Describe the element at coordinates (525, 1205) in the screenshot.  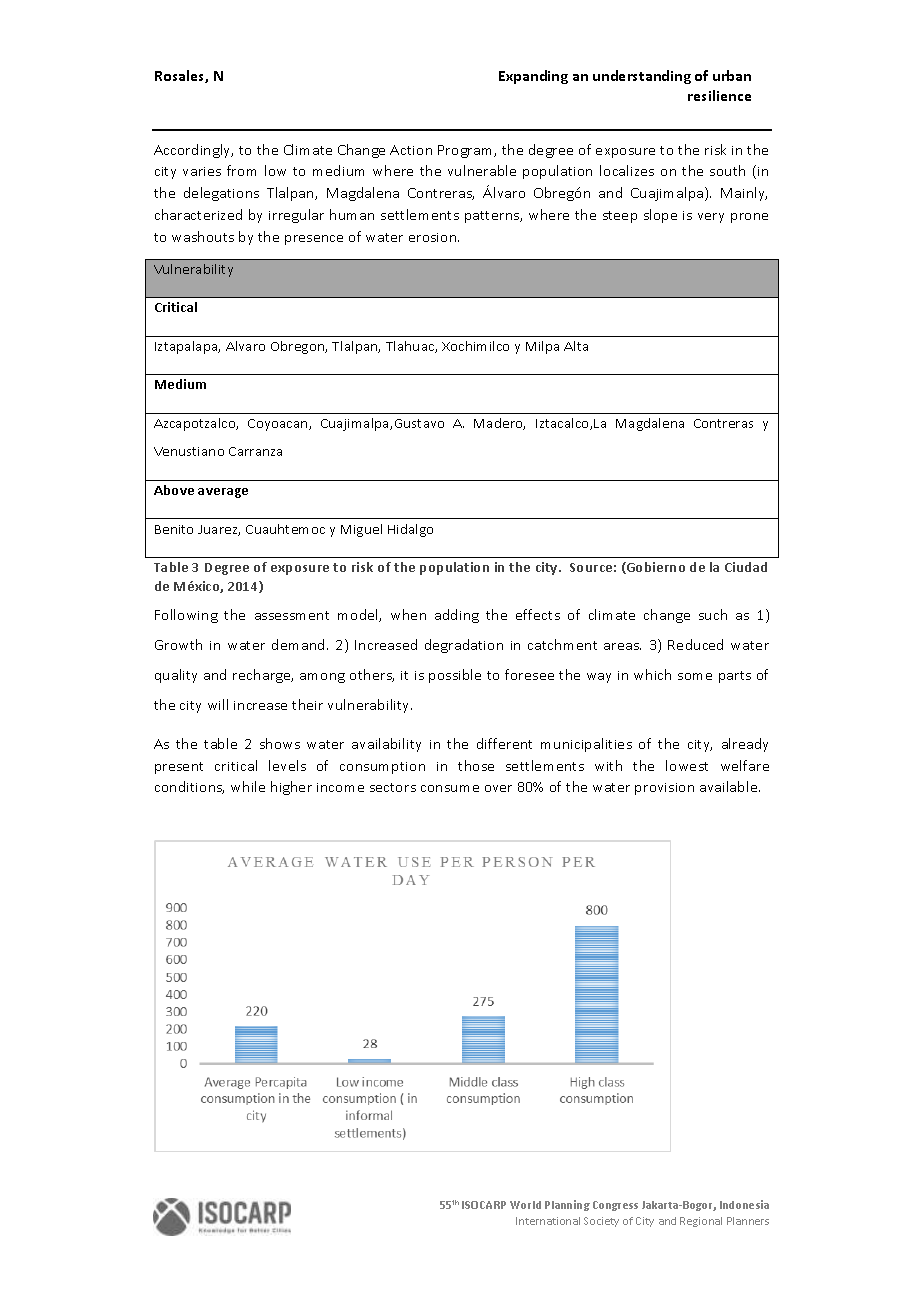
I see `World` at that location.
